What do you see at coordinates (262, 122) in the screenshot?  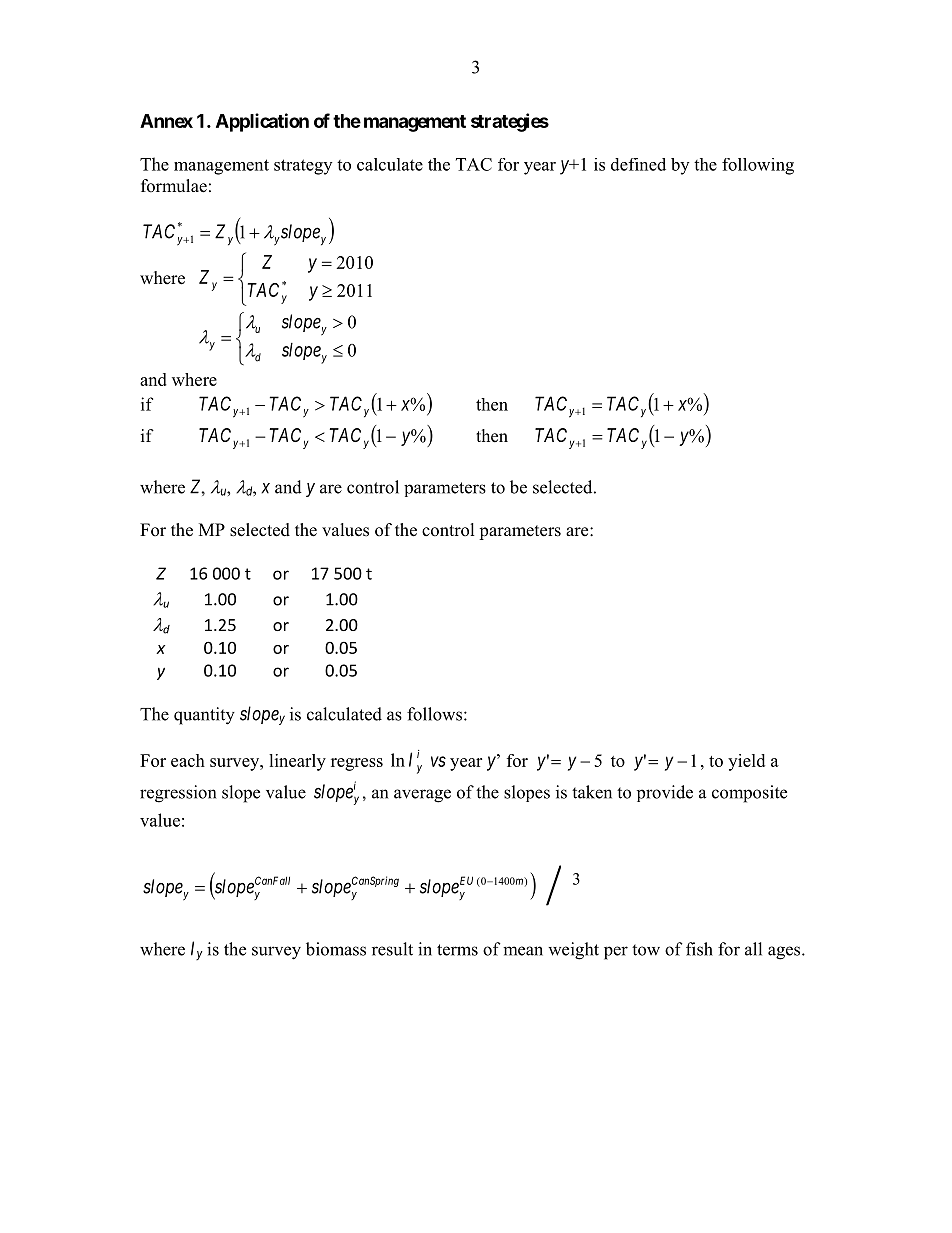 I see `Application` at bounding box center [262, 122].
